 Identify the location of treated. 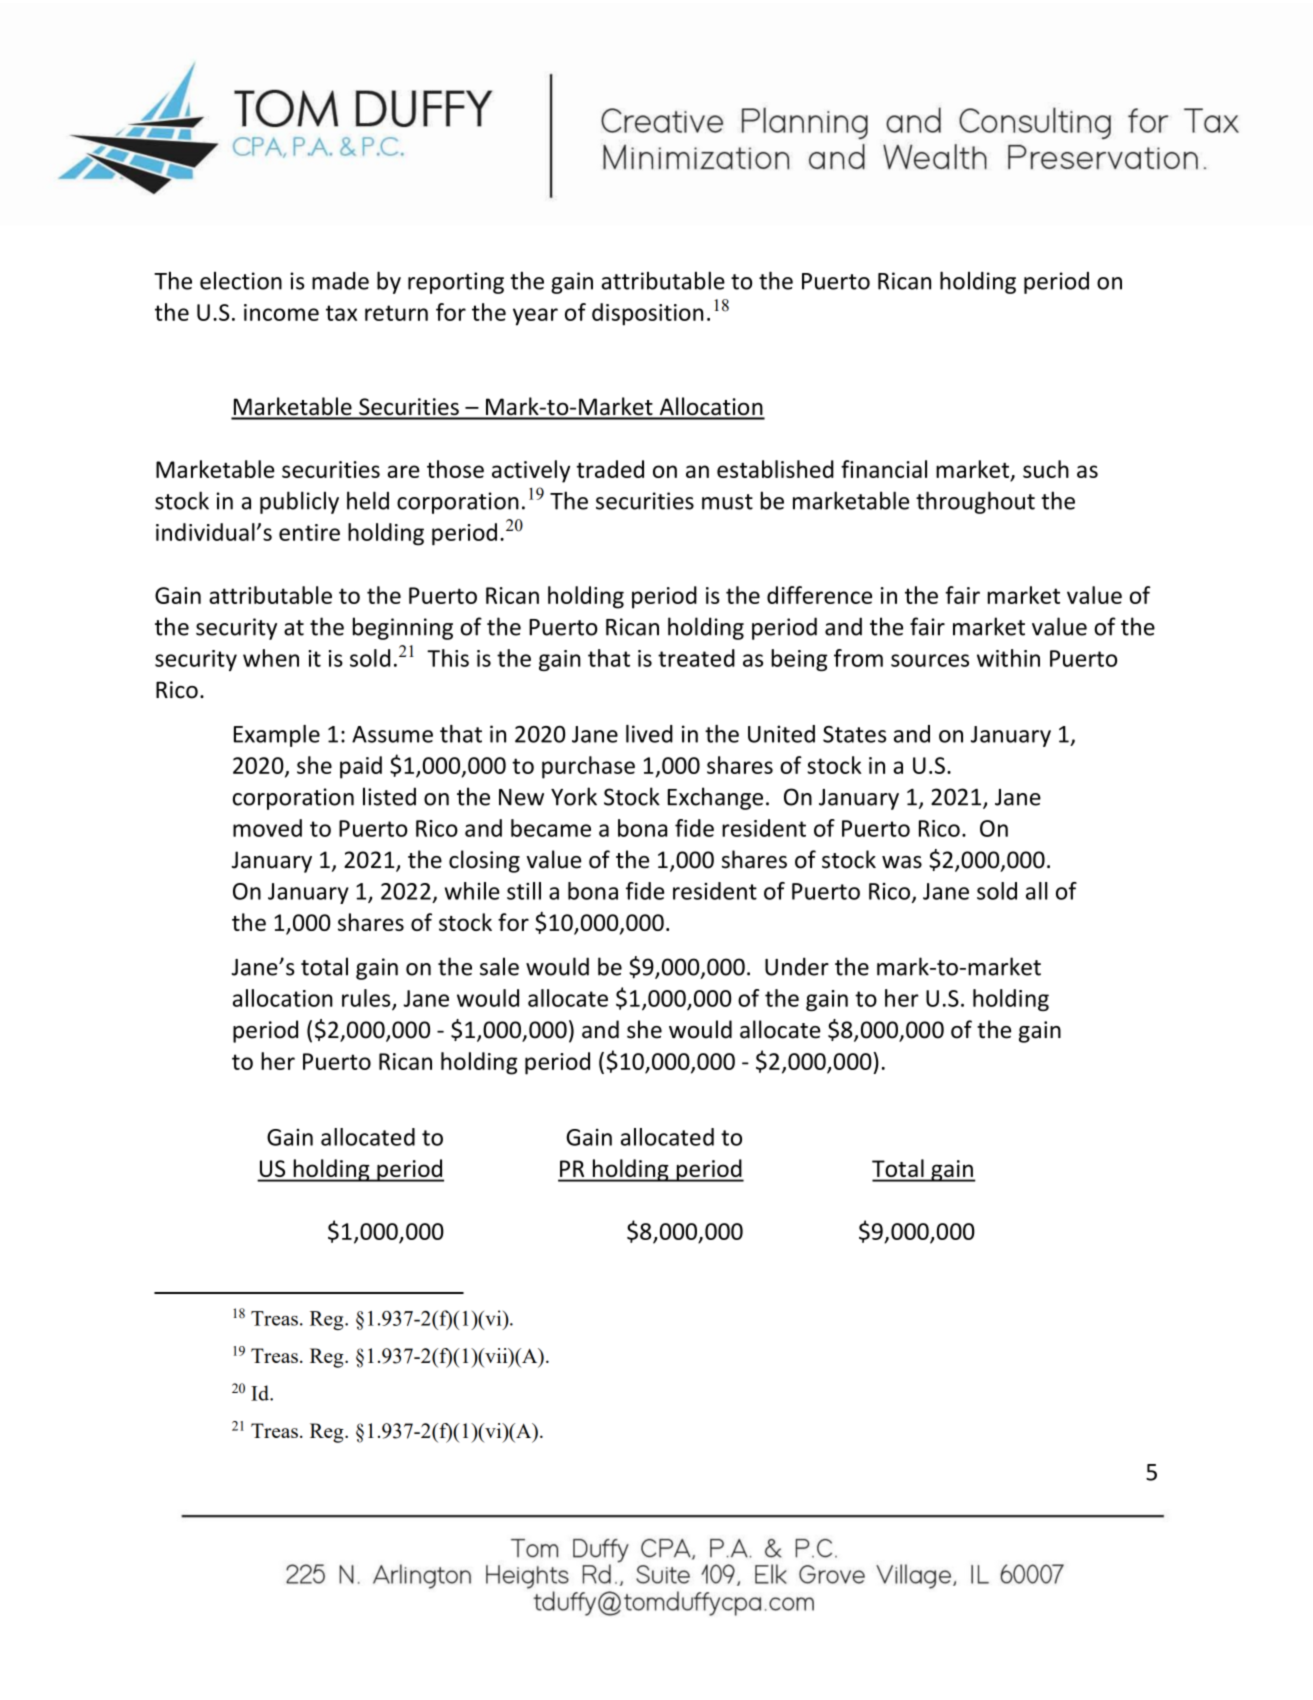
(696, 658).
